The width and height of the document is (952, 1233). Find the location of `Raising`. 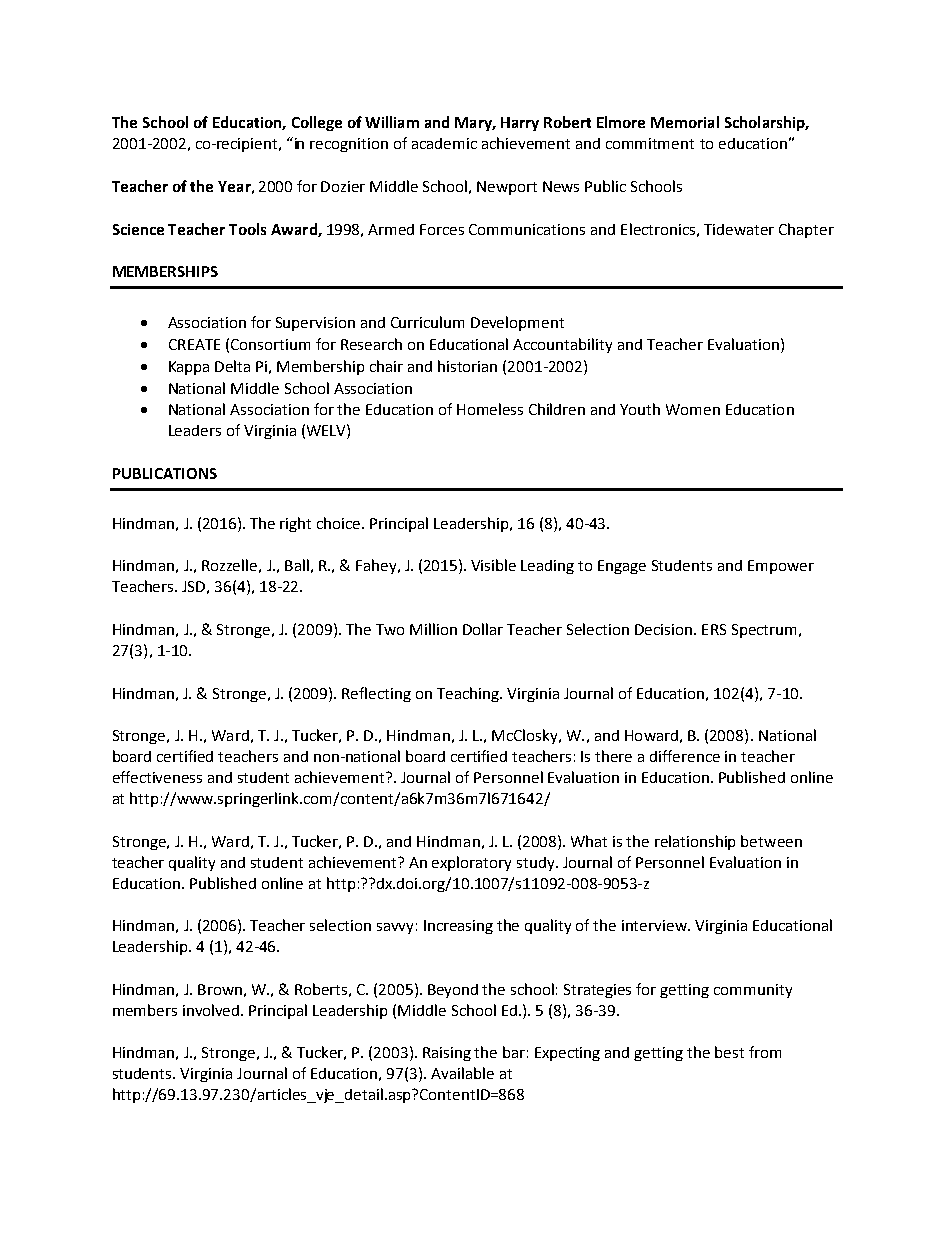

Raising is located at coordinates (447, 1054).
